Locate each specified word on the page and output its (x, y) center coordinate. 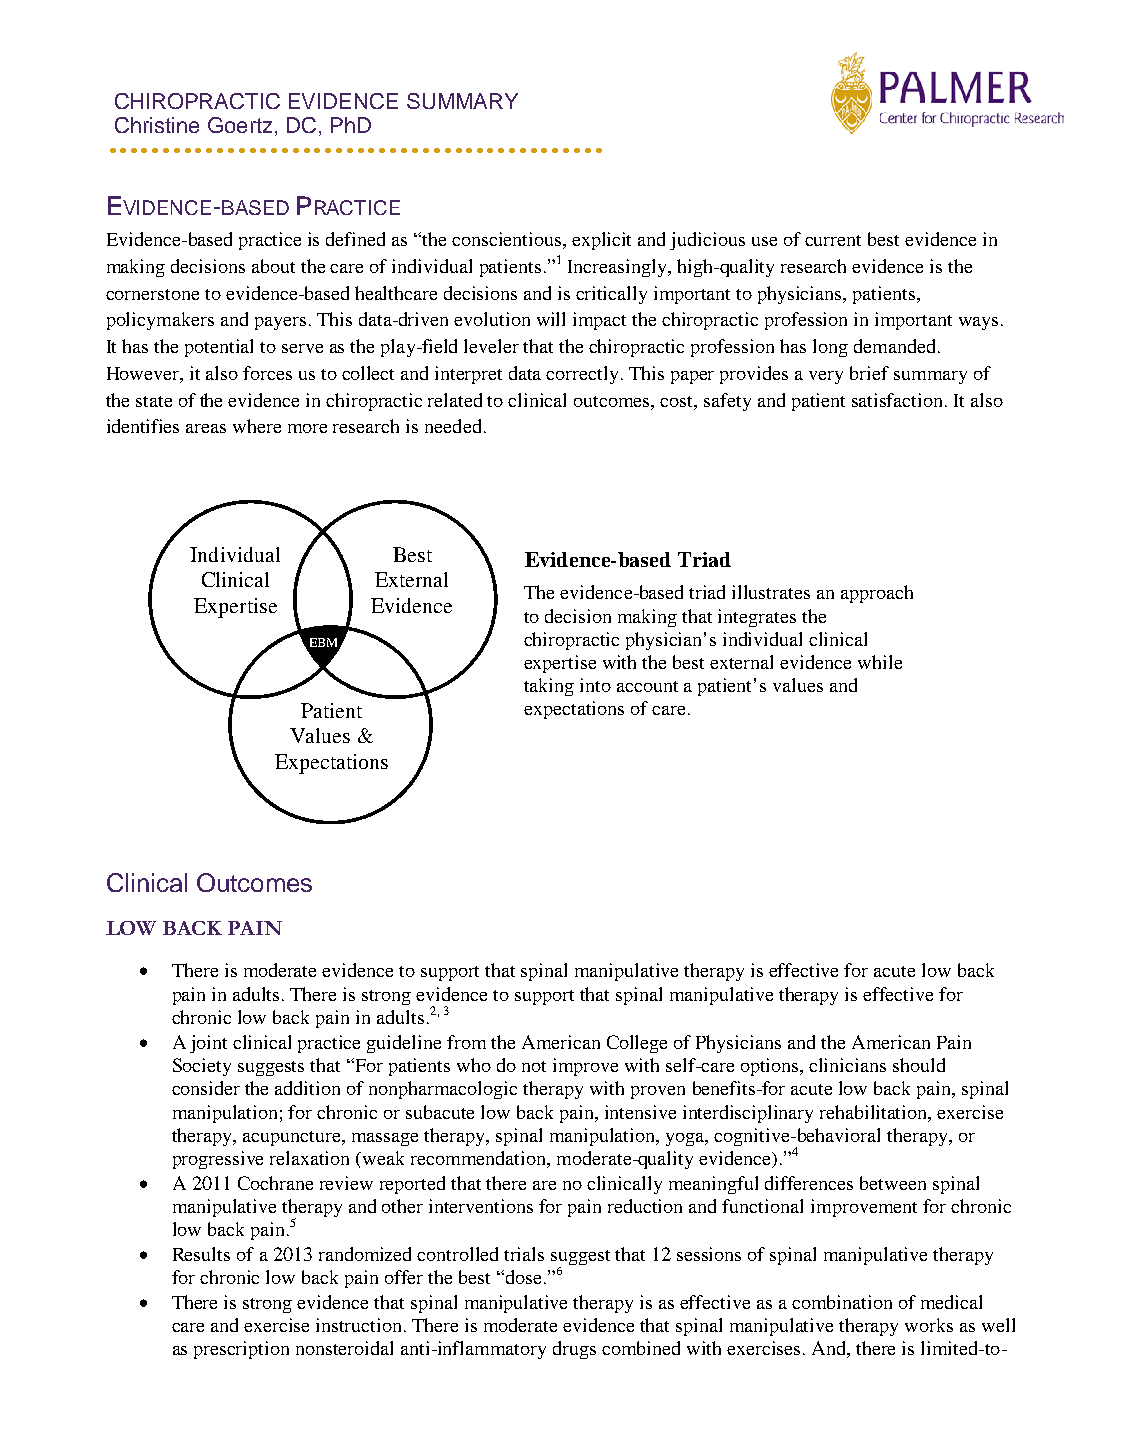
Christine (157, 125)
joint (208, 1044)
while (880, 662)
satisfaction (899, 400)
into (595, 685)
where (257, 426)
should (919, 1065)
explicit (601, 241)
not (534, 1066)
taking (549, 687)
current (833, 240)
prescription (241, 1350)
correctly (582, 375)
